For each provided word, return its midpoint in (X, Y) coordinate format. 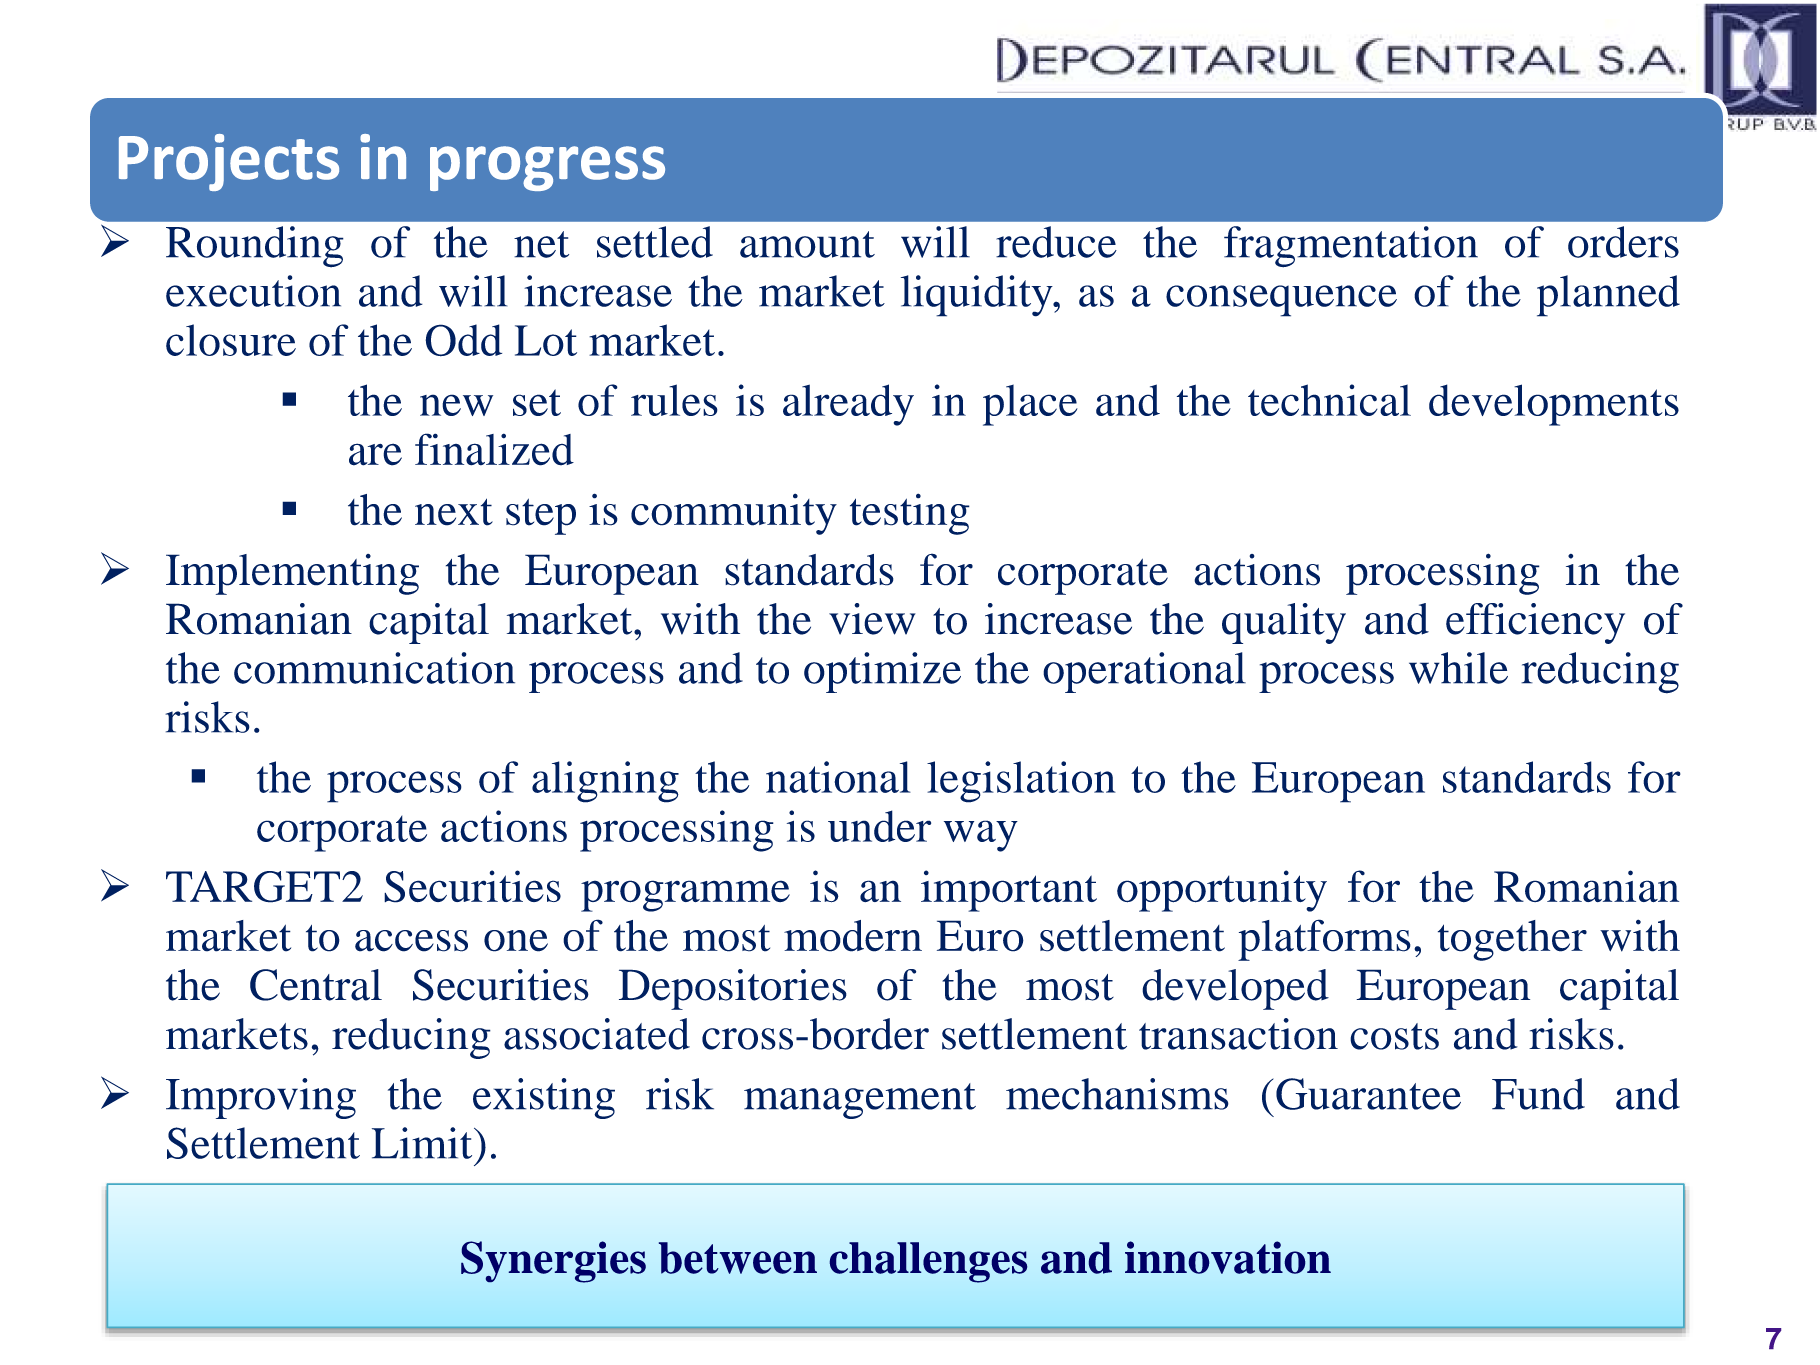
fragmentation (1351, 247)
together (1512, 940)
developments (1554, 405)
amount (807, 244)
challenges (928, 1262)
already (848, 405)
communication (374, 668)
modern (853, 936)
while (1458, 668)
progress (547, 168)
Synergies (553, 1262)
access (411, 941)
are (375, 454)
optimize (882, 672)
